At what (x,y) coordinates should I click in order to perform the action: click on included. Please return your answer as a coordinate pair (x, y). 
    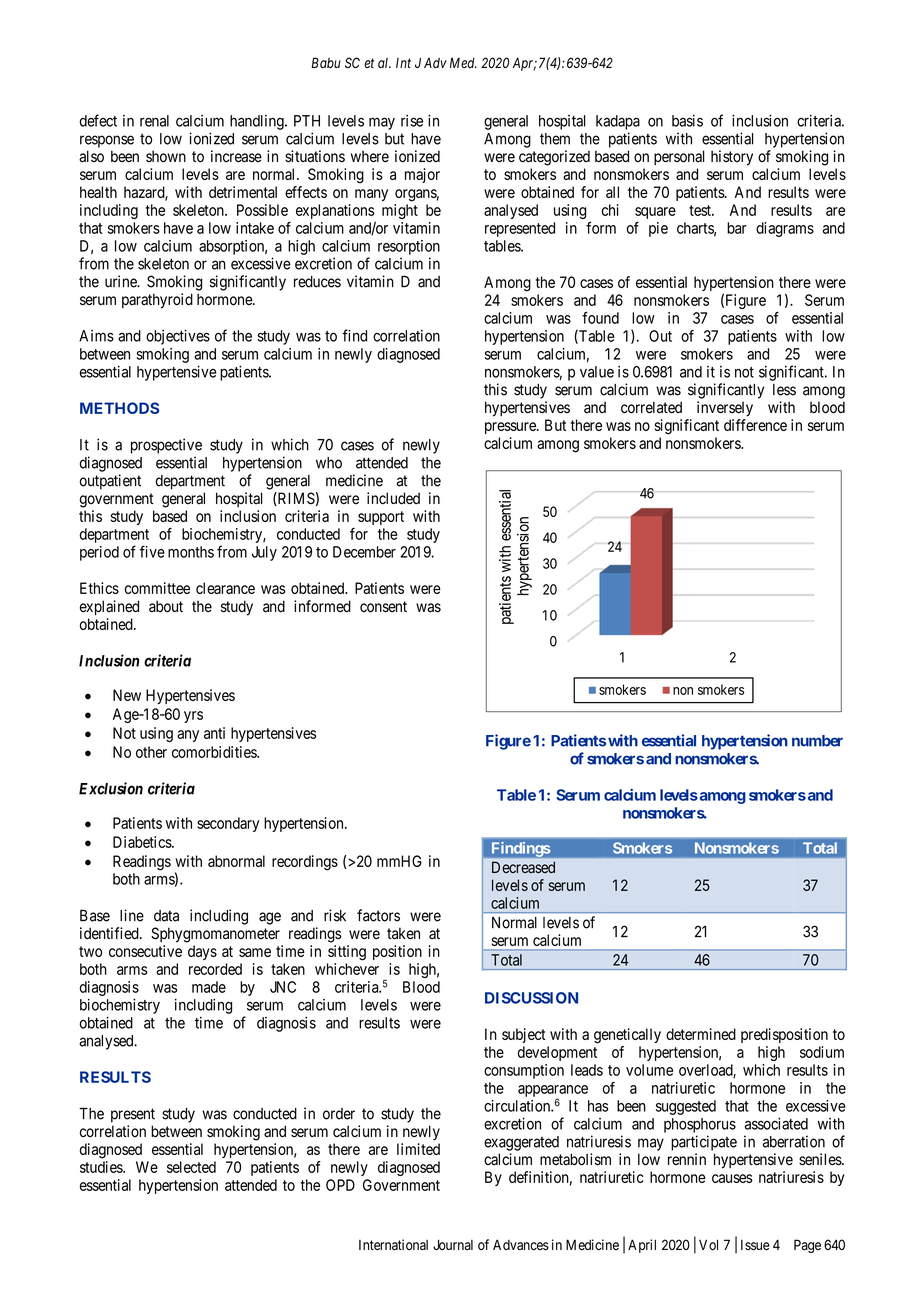
    Looking at the image, I should click on (393, 498).
